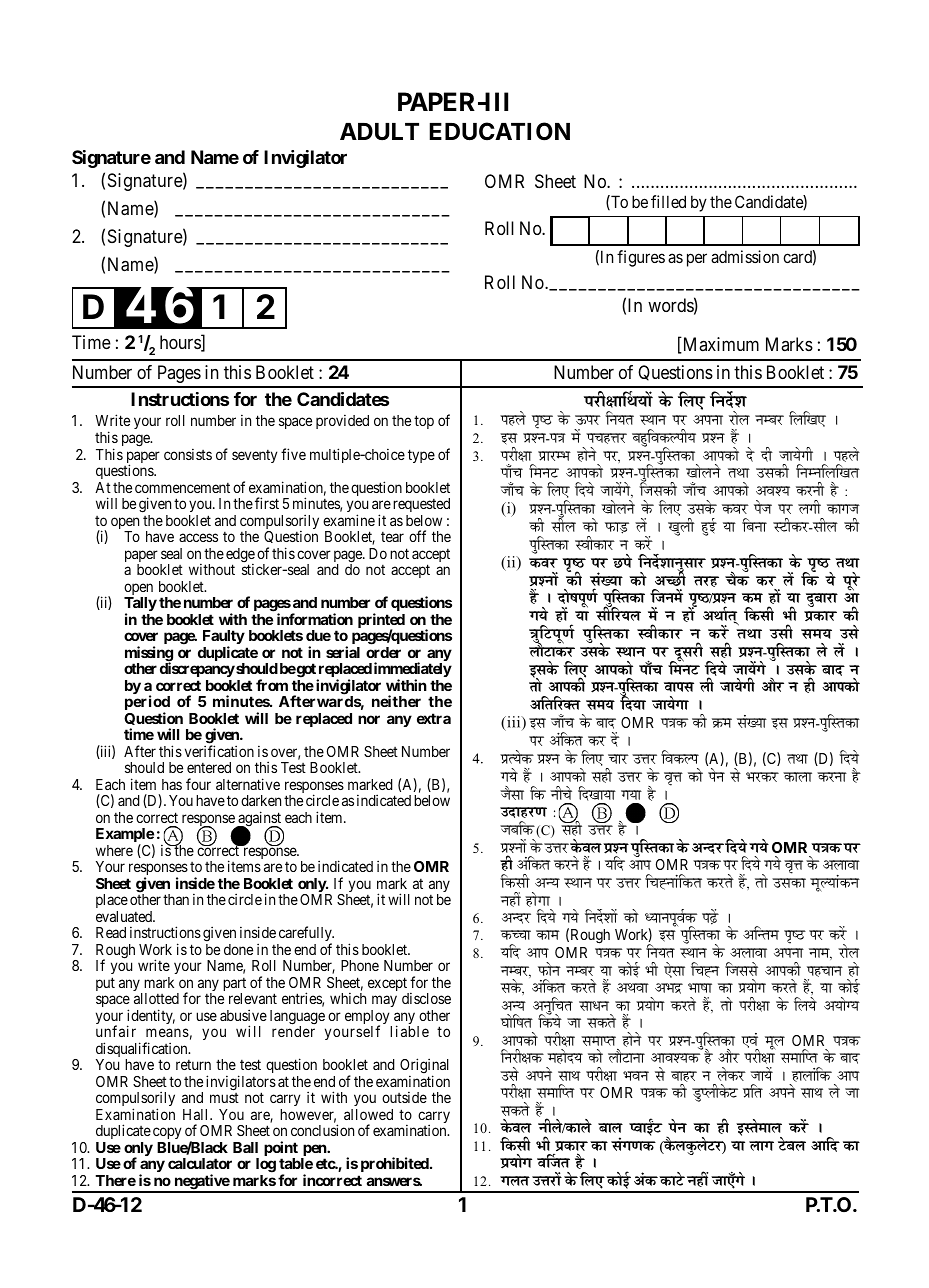 This screenshot has height=1288, width=929. Describe the element at coordinates (499, 131) in the screenshot. I see `EDUCATION` at that location.
